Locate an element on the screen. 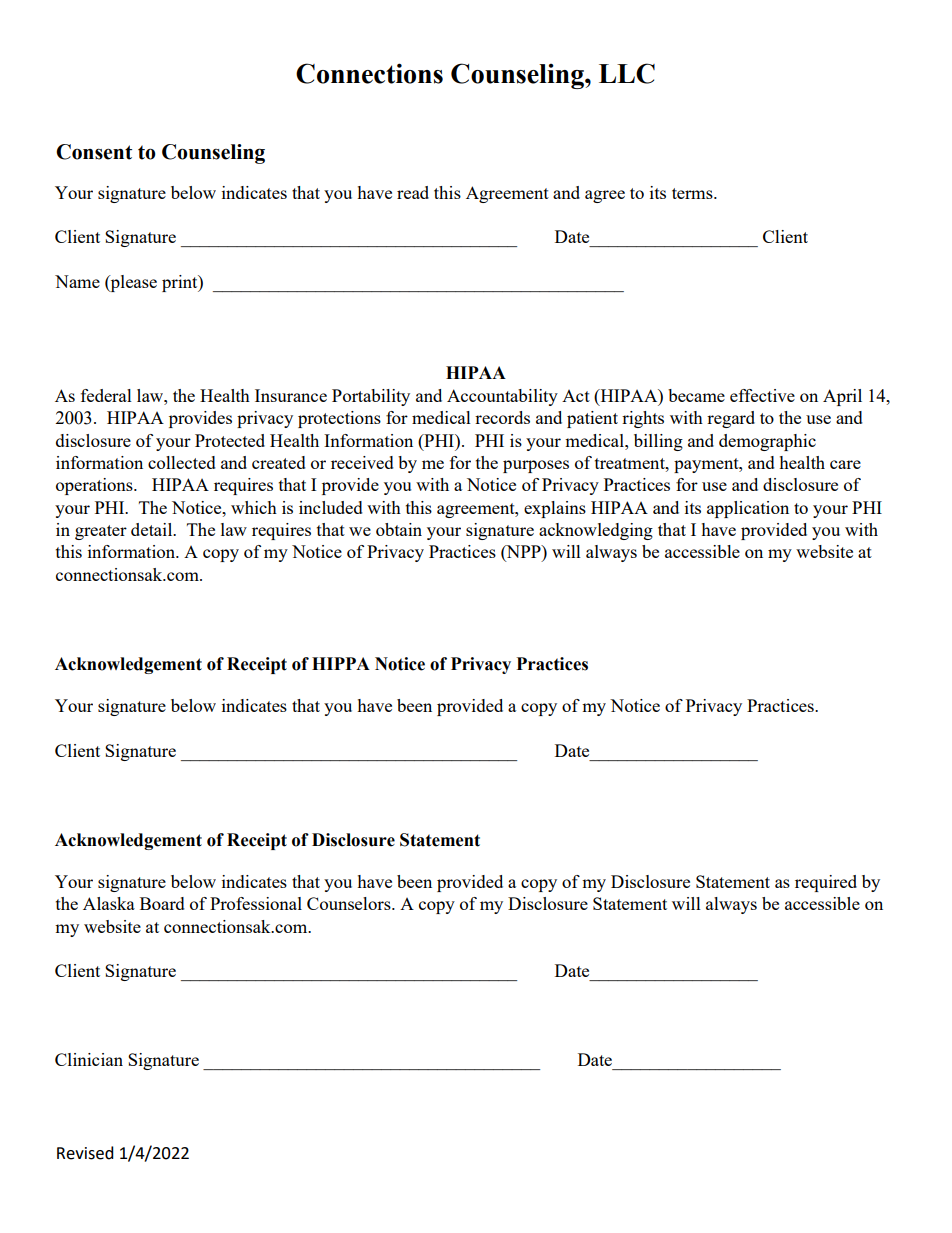 This screenshot has width=952, height=1233. detail is located at coordinates (153, 529).
